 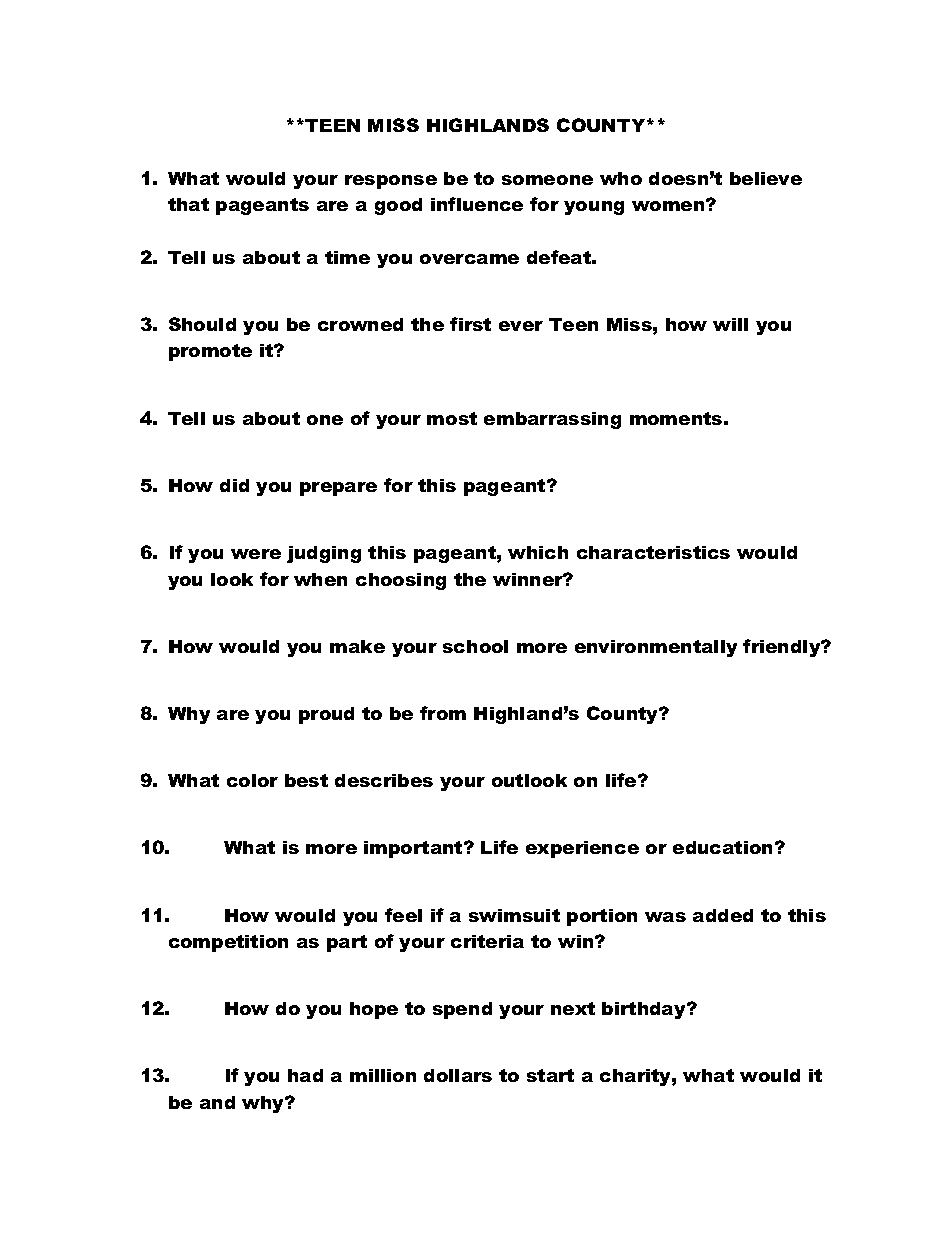 What do you see at coordinates (475, 646) in the screenshot?
I see `school` at bounding box center [475, 646].
